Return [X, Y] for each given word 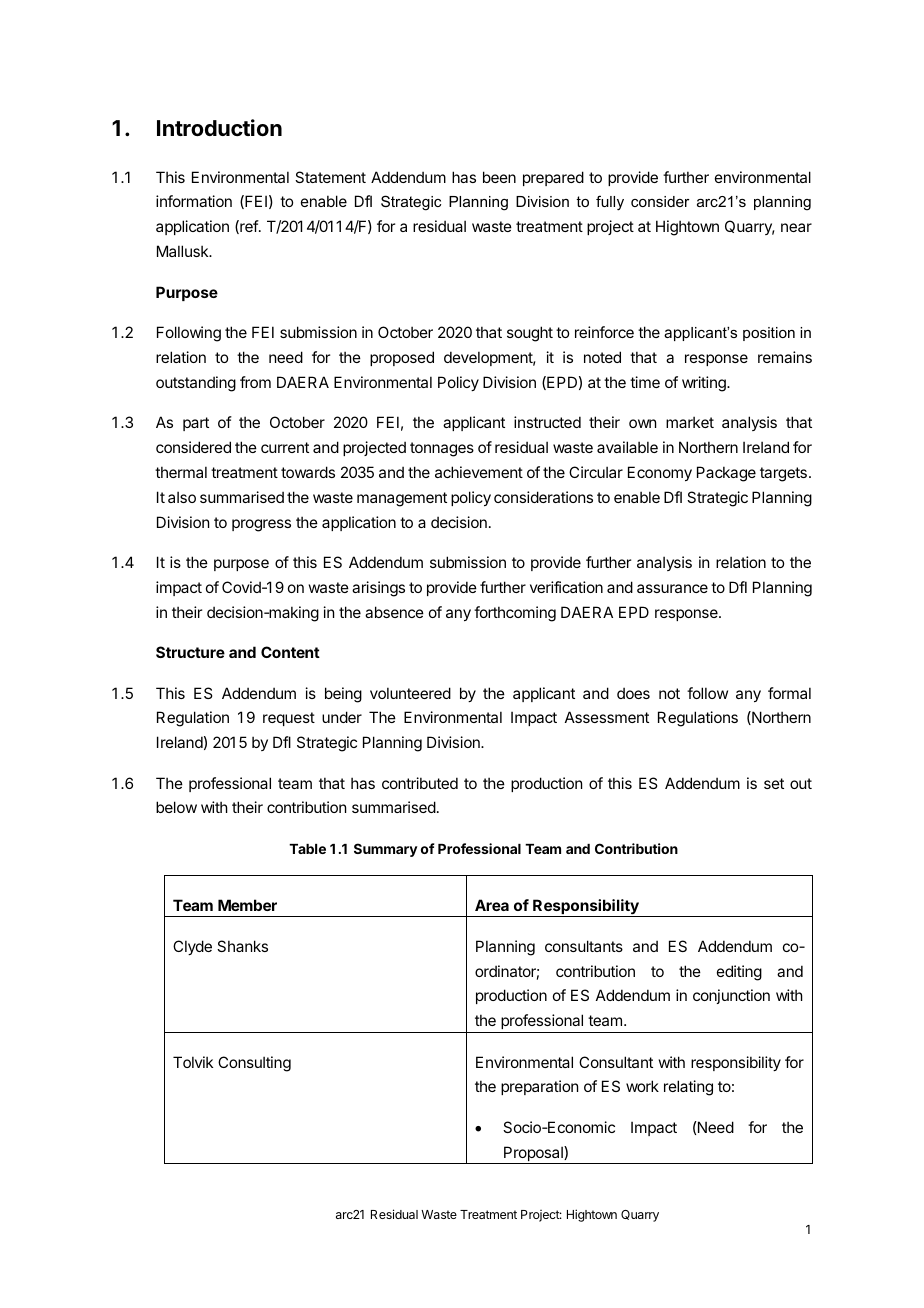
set [774, 783]
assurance [672, 588]
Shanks [242, 946]
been [499, 177]
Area [492, 905]
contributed [420, 783]
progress [261, 525]
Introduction [219, 127]
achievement [479, 472]
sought [530, 334]
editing [739, 973]
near [796, 227]
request [289, 719]
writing [705, 384]
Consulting [254, 1064]
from [255, 382]
